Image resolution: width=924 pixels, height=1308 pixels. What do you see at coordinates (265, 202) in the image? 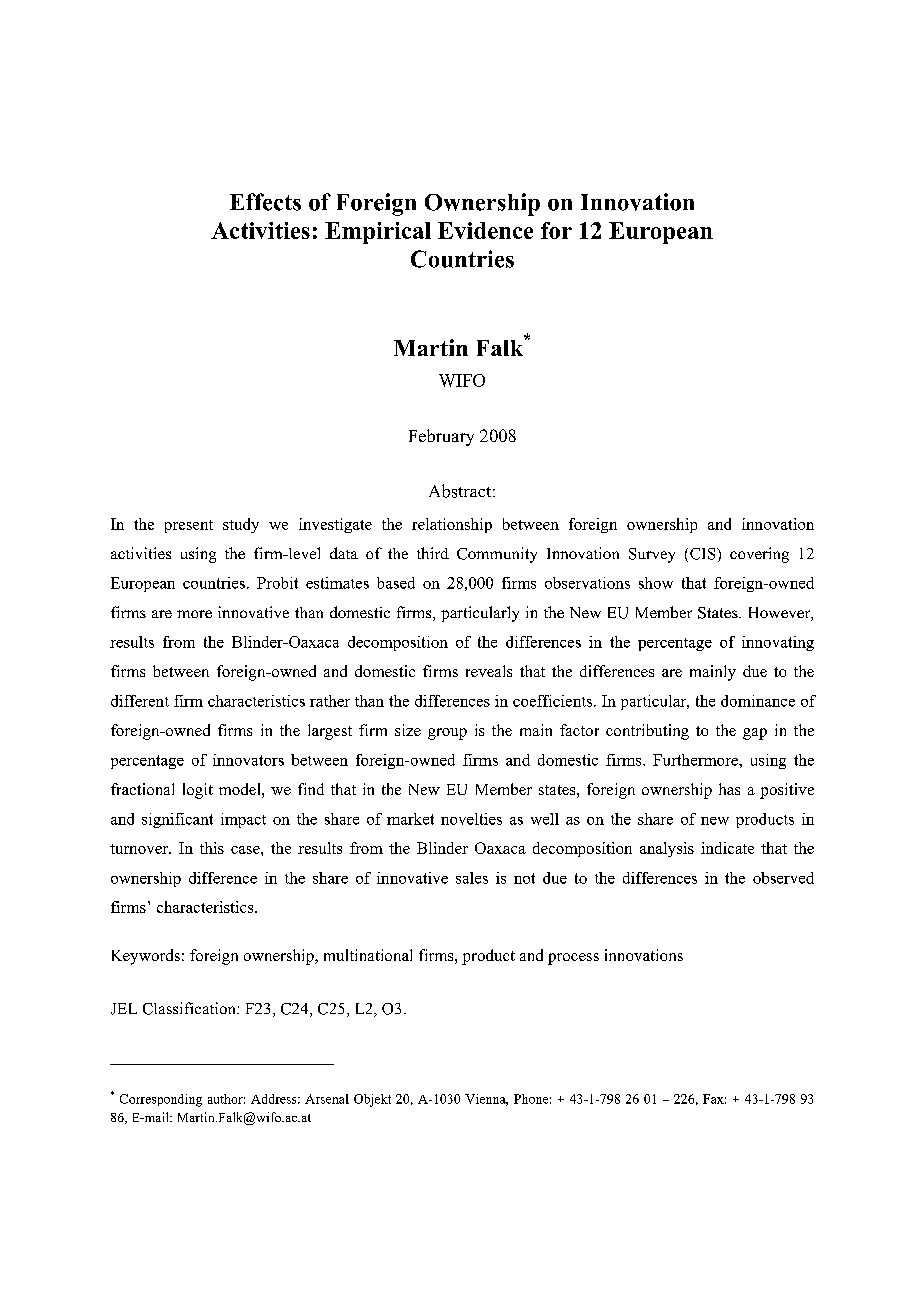
I see `Effects` at bounding box center [265, 202].
